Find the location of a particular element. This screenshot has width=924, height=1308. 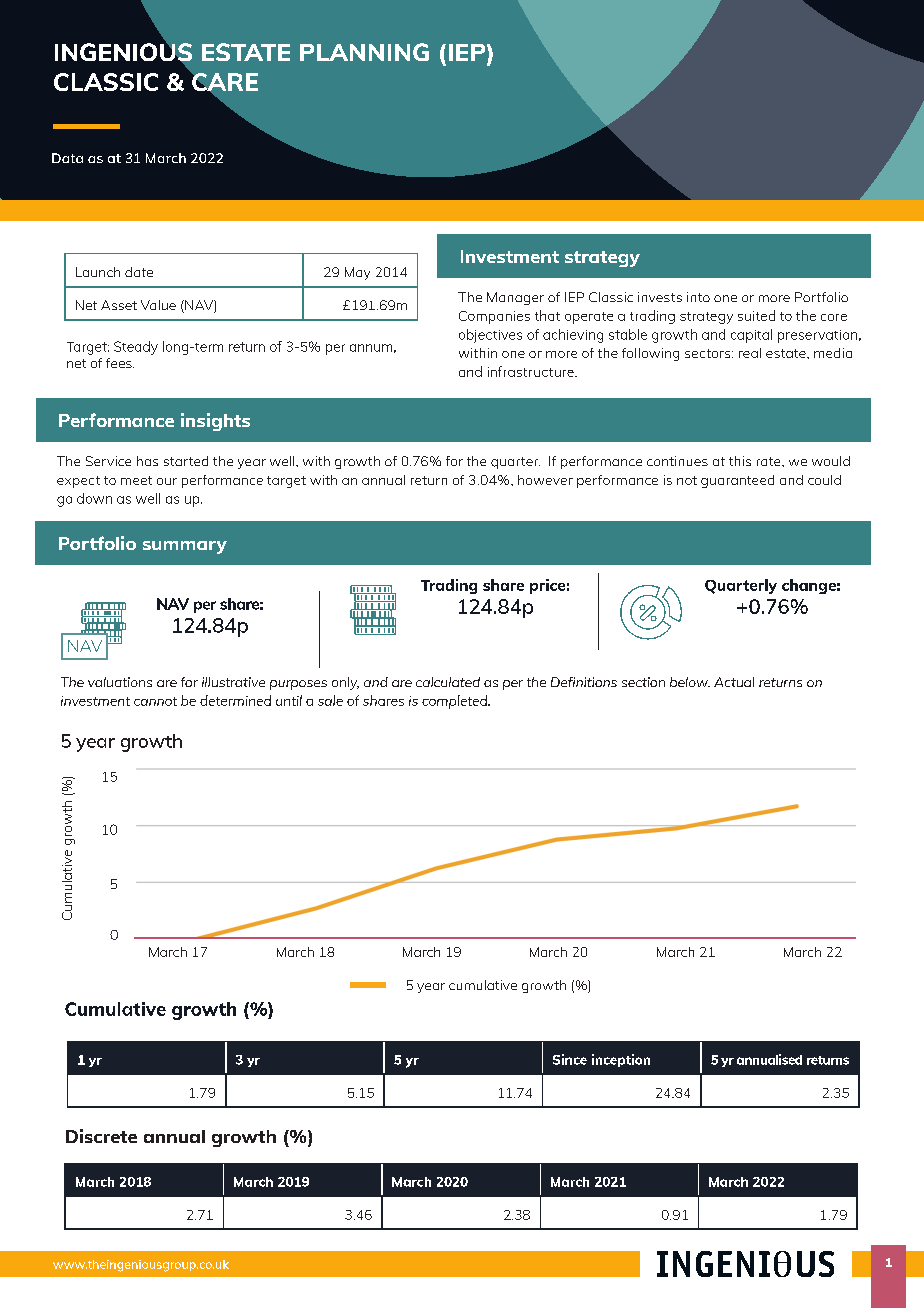

into is located at coordinates (698, 297).
